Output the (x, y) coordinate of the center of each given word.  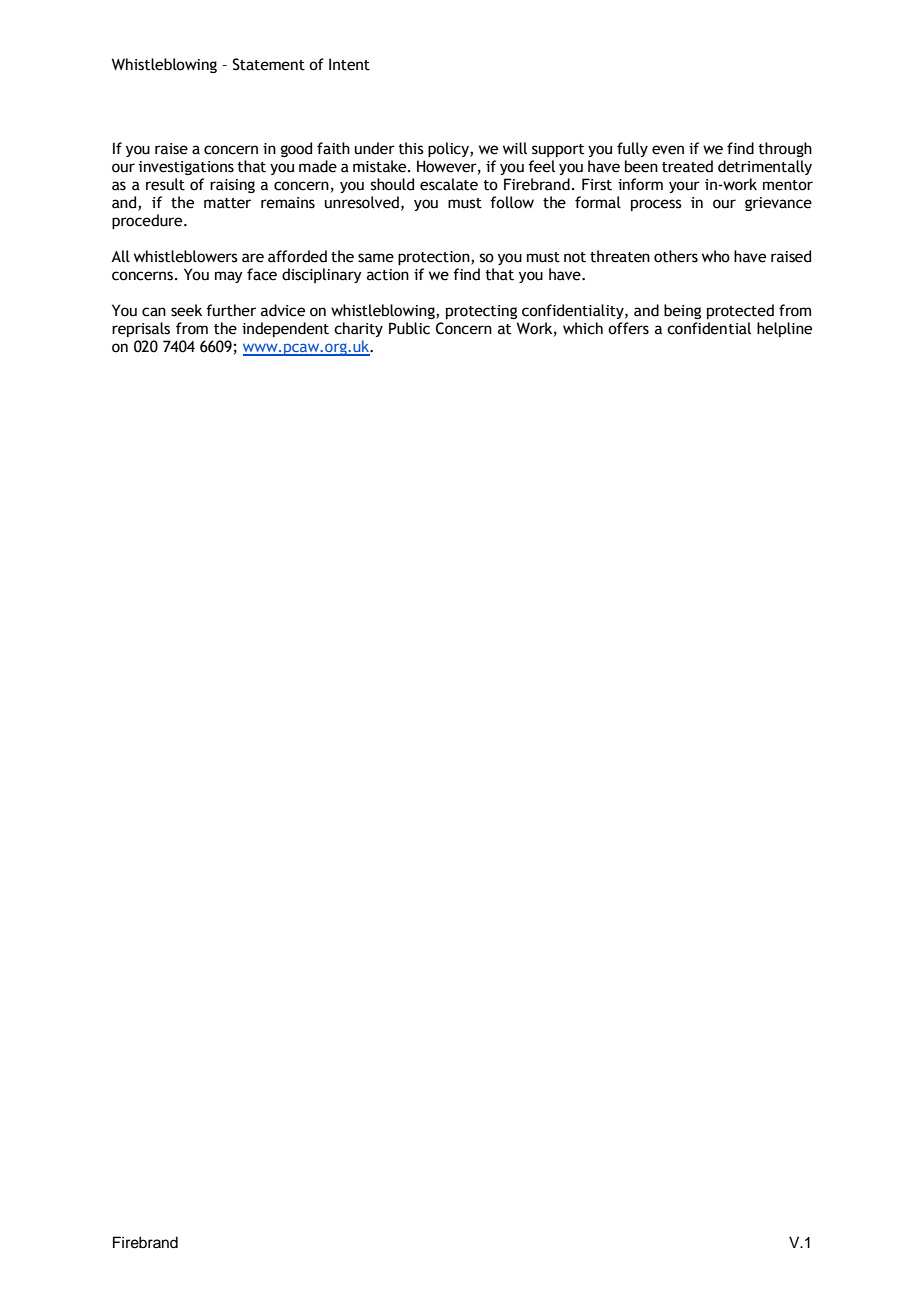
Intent (349, 64)
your (684, 187)
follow (512, 202)
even (668, 150)
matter (227, 203)
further (231, 310)
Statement (269, 64)
